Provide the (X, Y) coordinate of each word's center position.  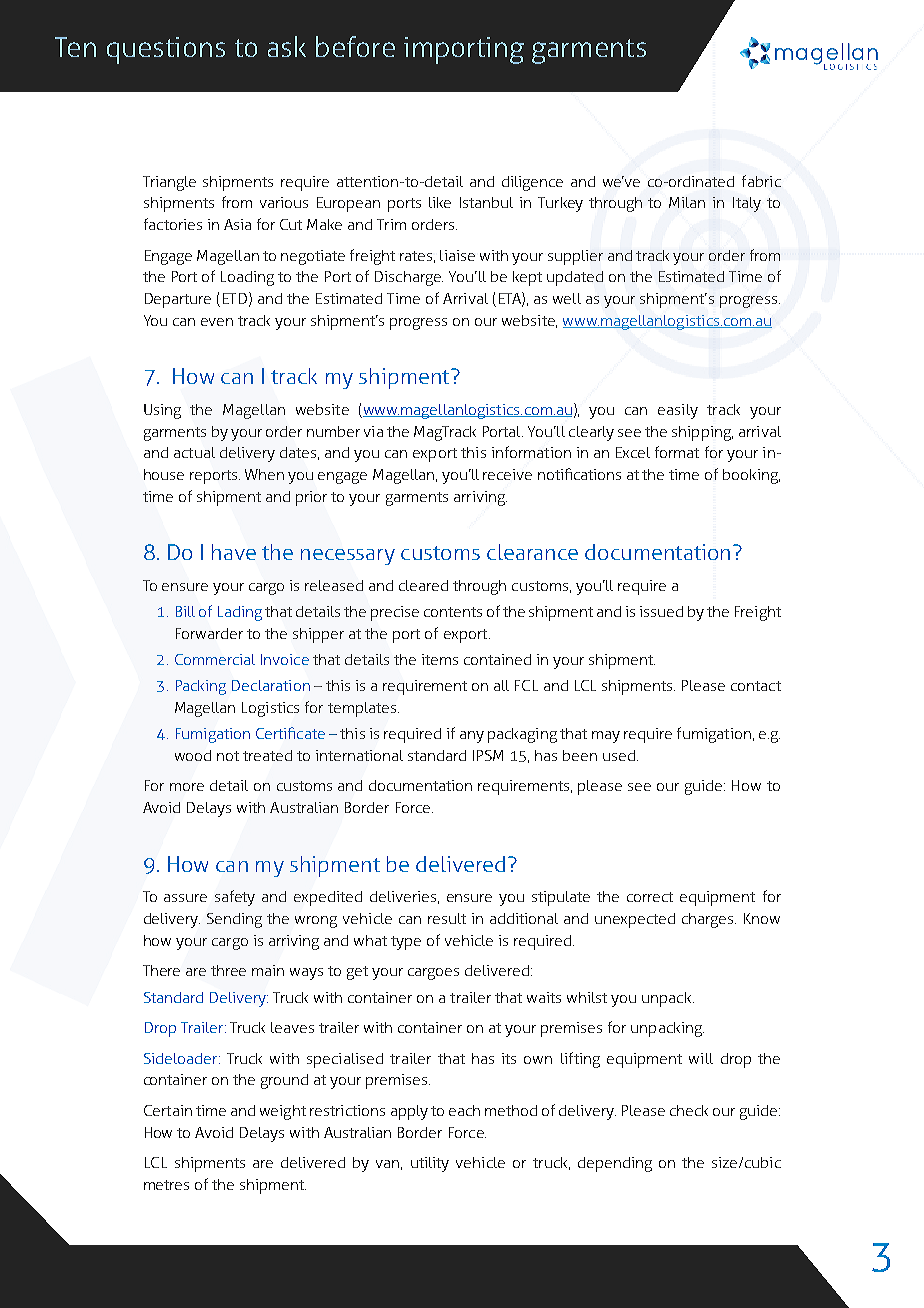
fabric (761, 181)
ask (287, 46)
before (355, 46)
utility (430, 1164)
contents (453, 612)
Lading (240, 613)
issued (661, 611)
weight (283, 1112)
